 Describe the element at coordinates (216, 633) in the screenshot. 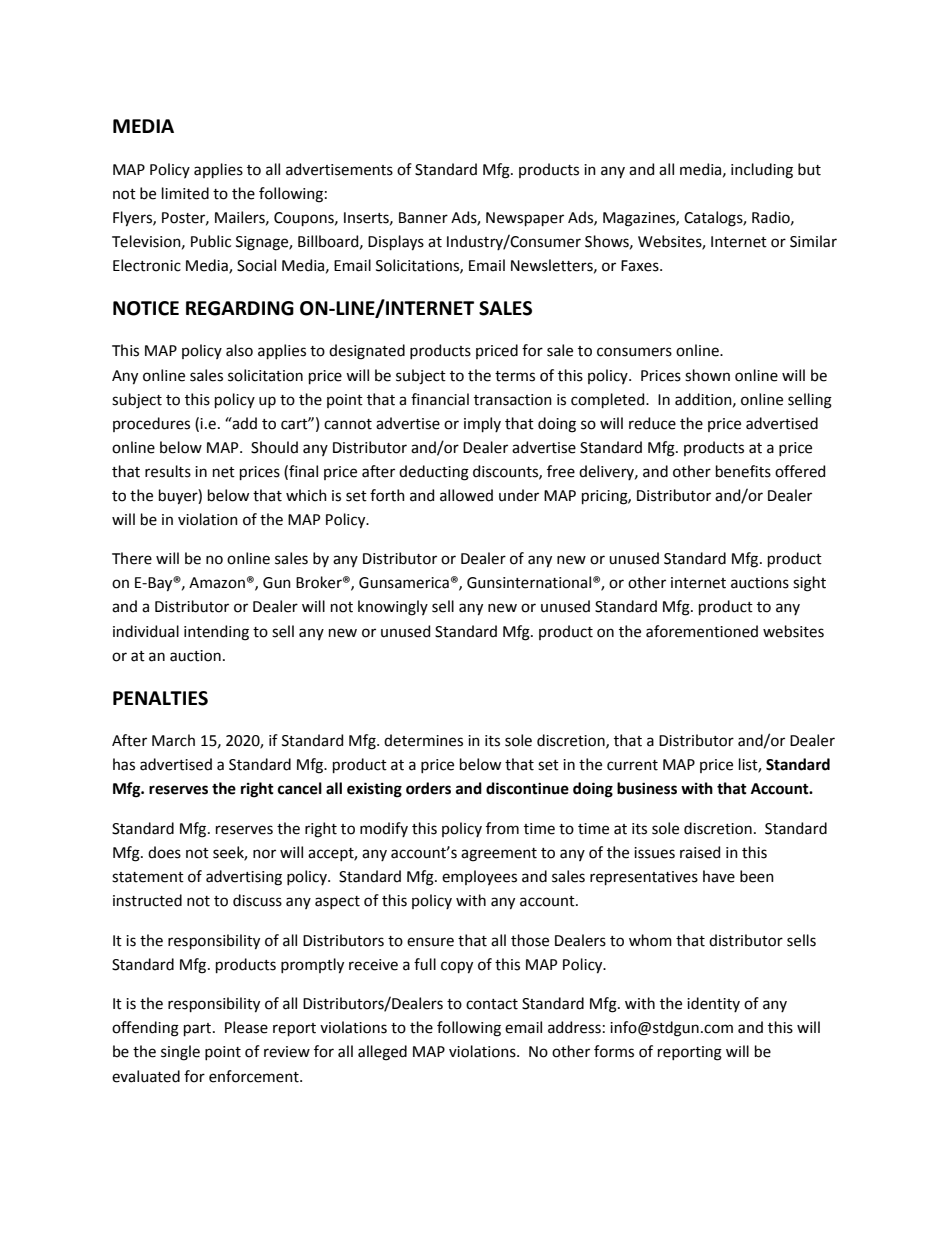

I see `intending` at that location.
